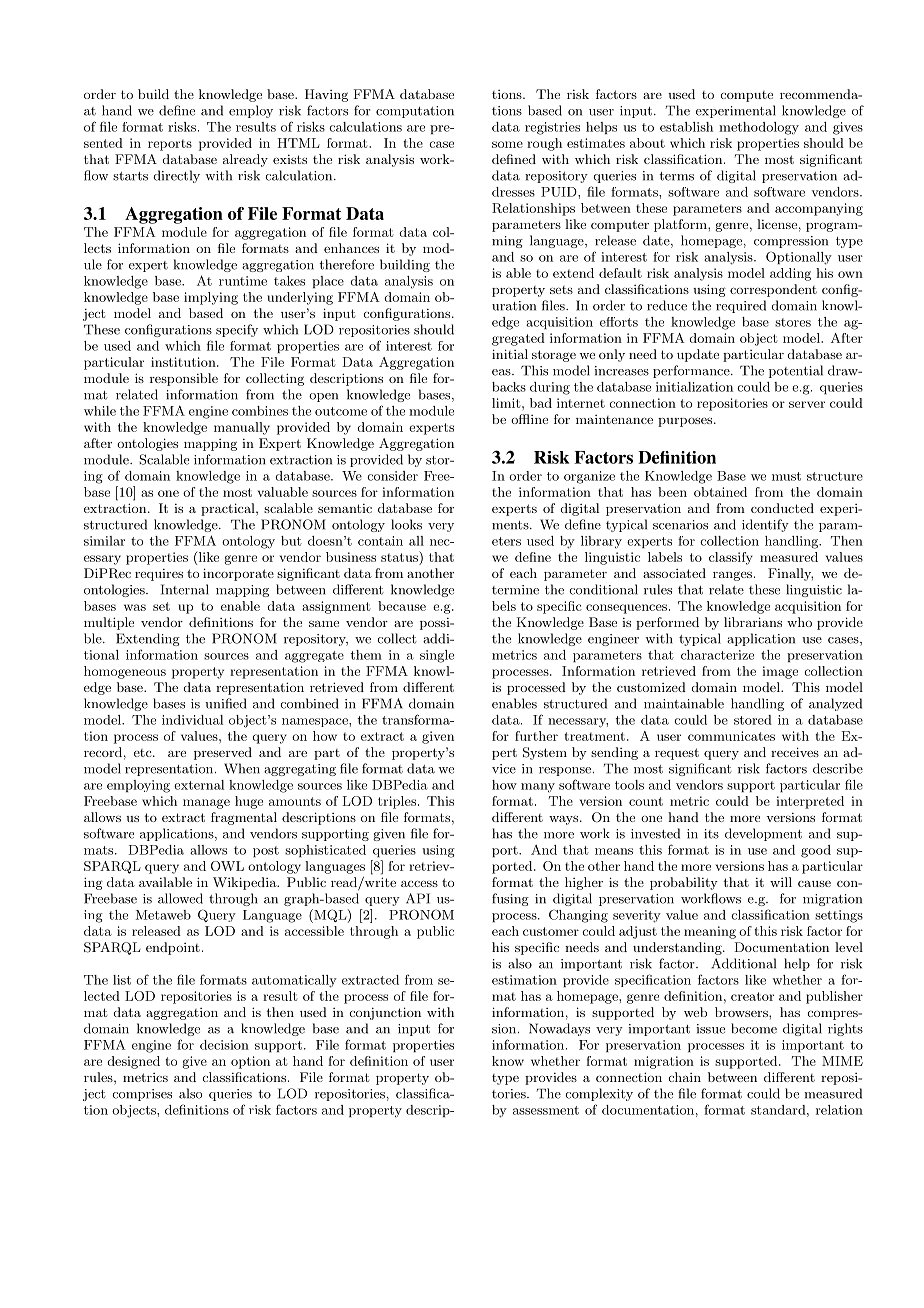 The image size is (924, 1308). Describe the element at coordinates (529, 419) in the image. I see `offline` at that location.
